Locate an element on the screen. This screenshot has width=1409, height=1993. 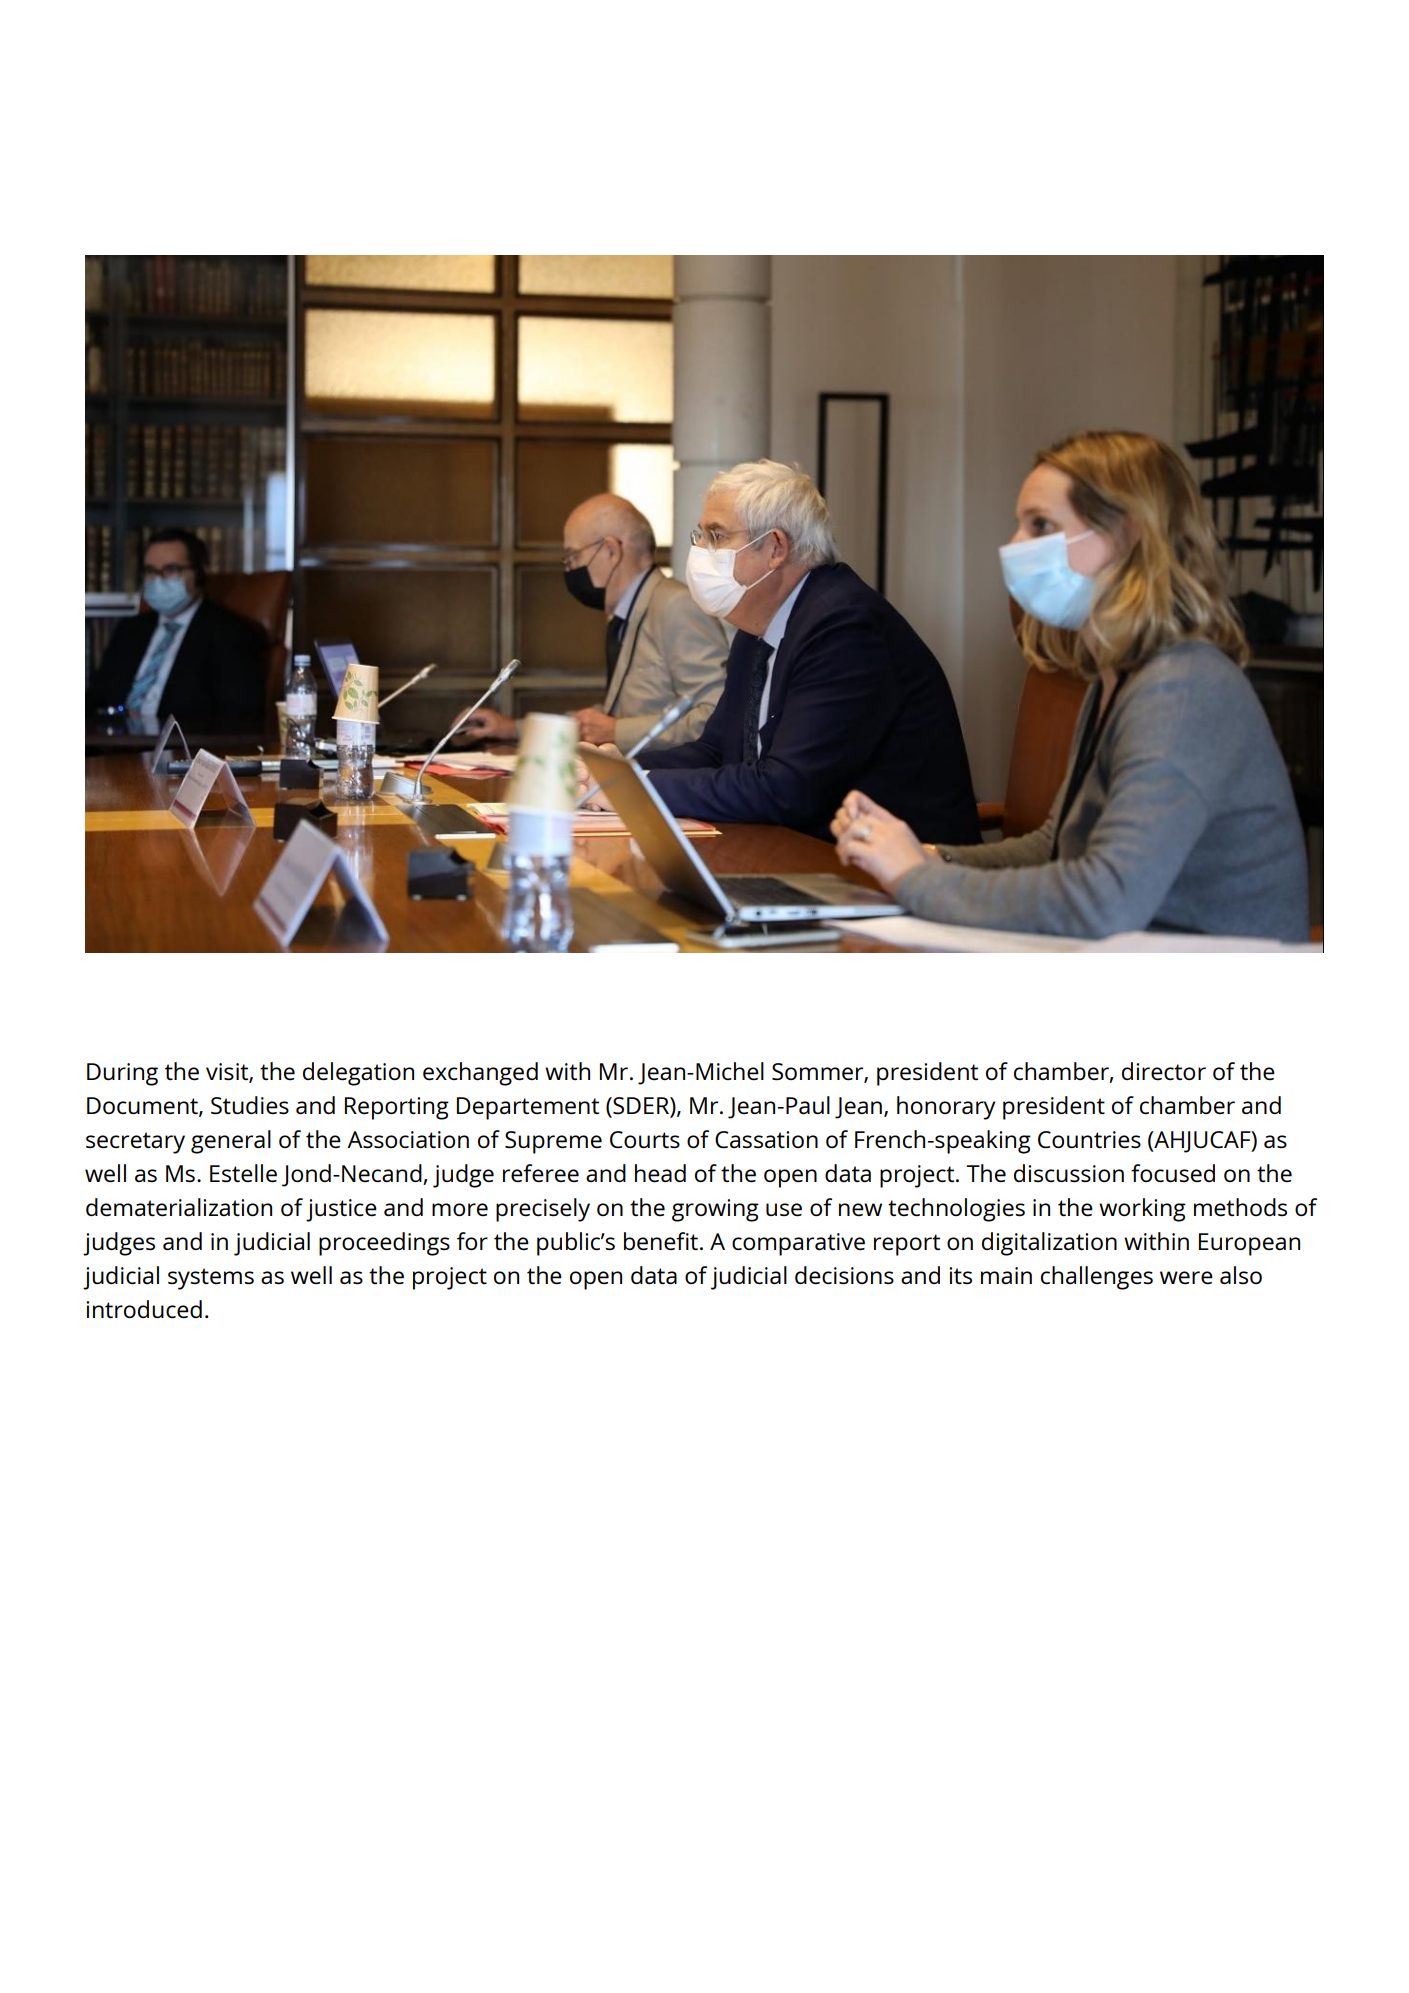
exchanged is located at coordinates (480, 1074).
